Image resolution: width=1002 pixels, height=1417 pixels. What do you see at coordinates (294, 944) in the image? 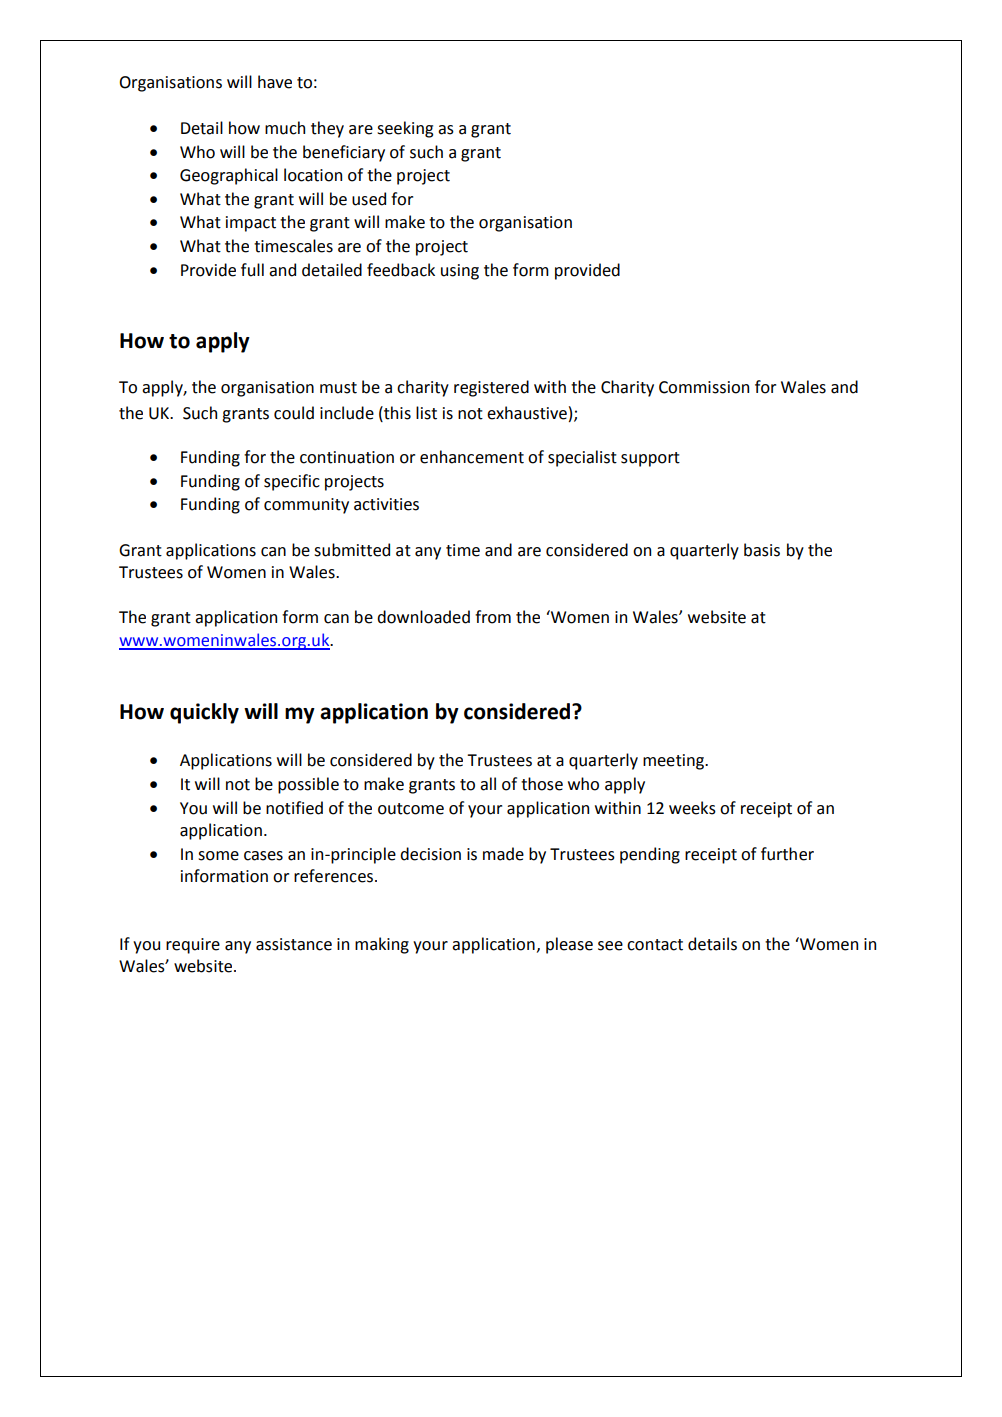
I see `assistance` at bounding box center [294, 944].
